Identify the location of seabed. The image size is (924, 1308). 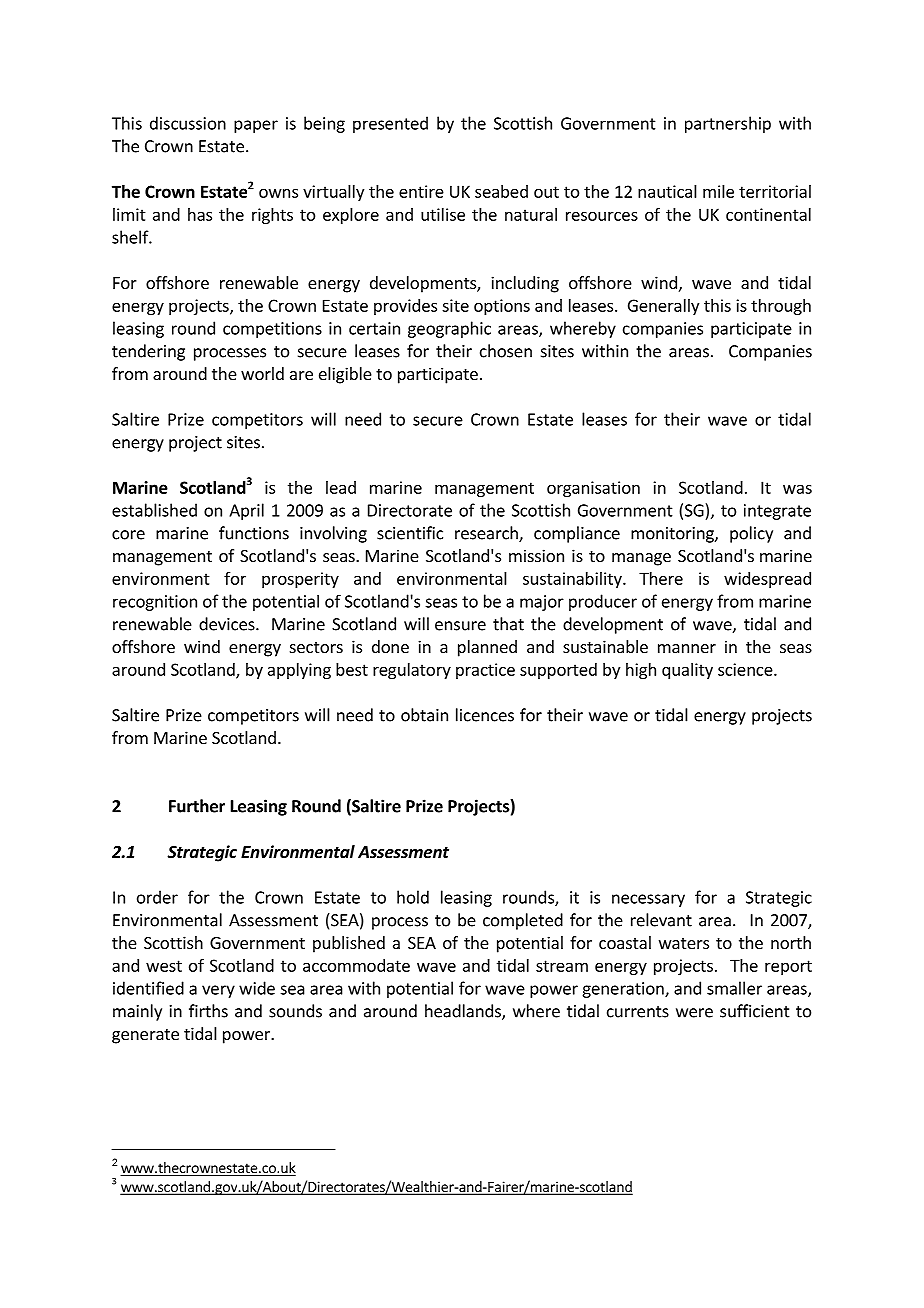
(501, 191).
